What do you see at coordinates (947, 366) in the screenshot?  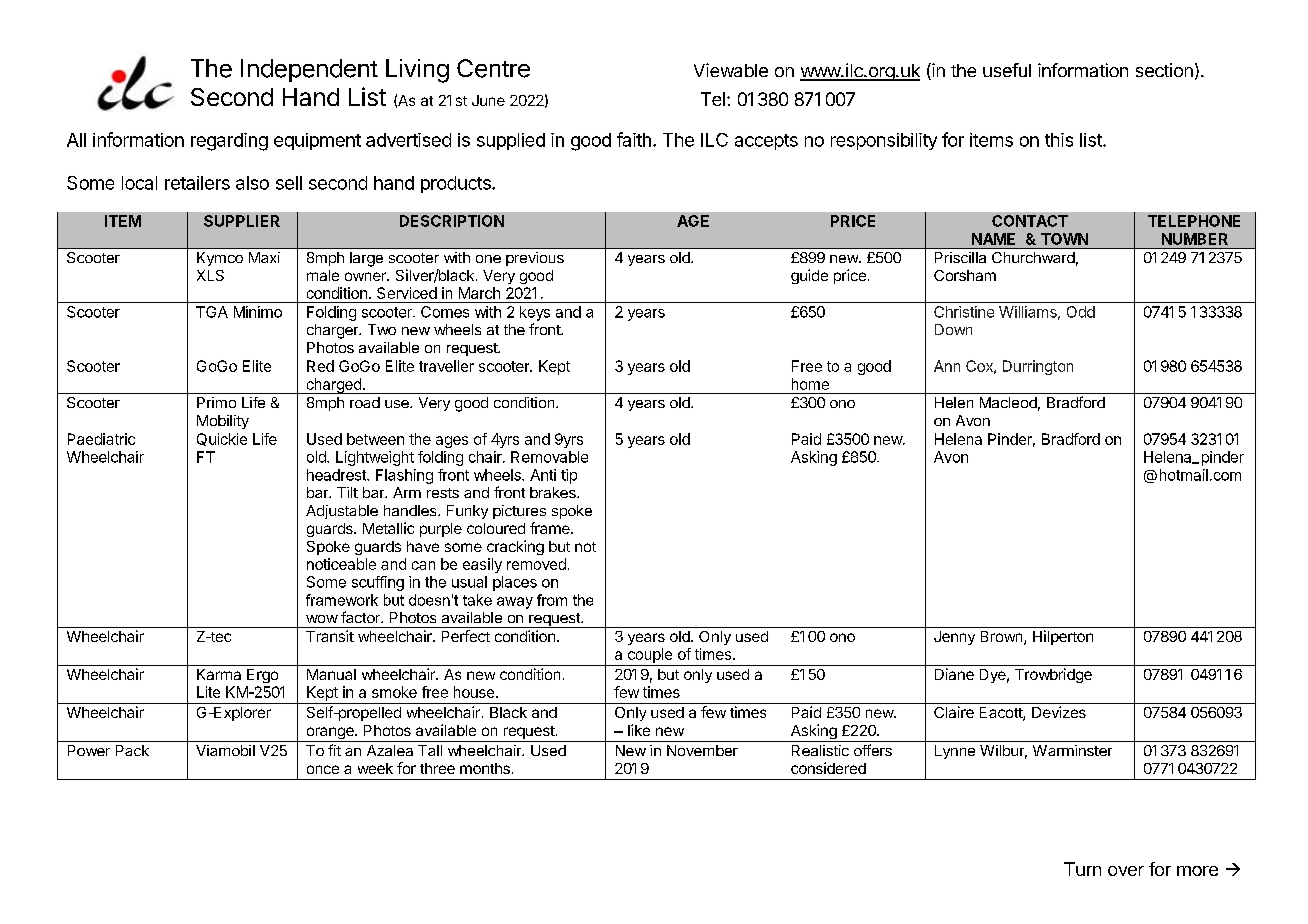 I see `Ann` at bounding box center [947, 366].
